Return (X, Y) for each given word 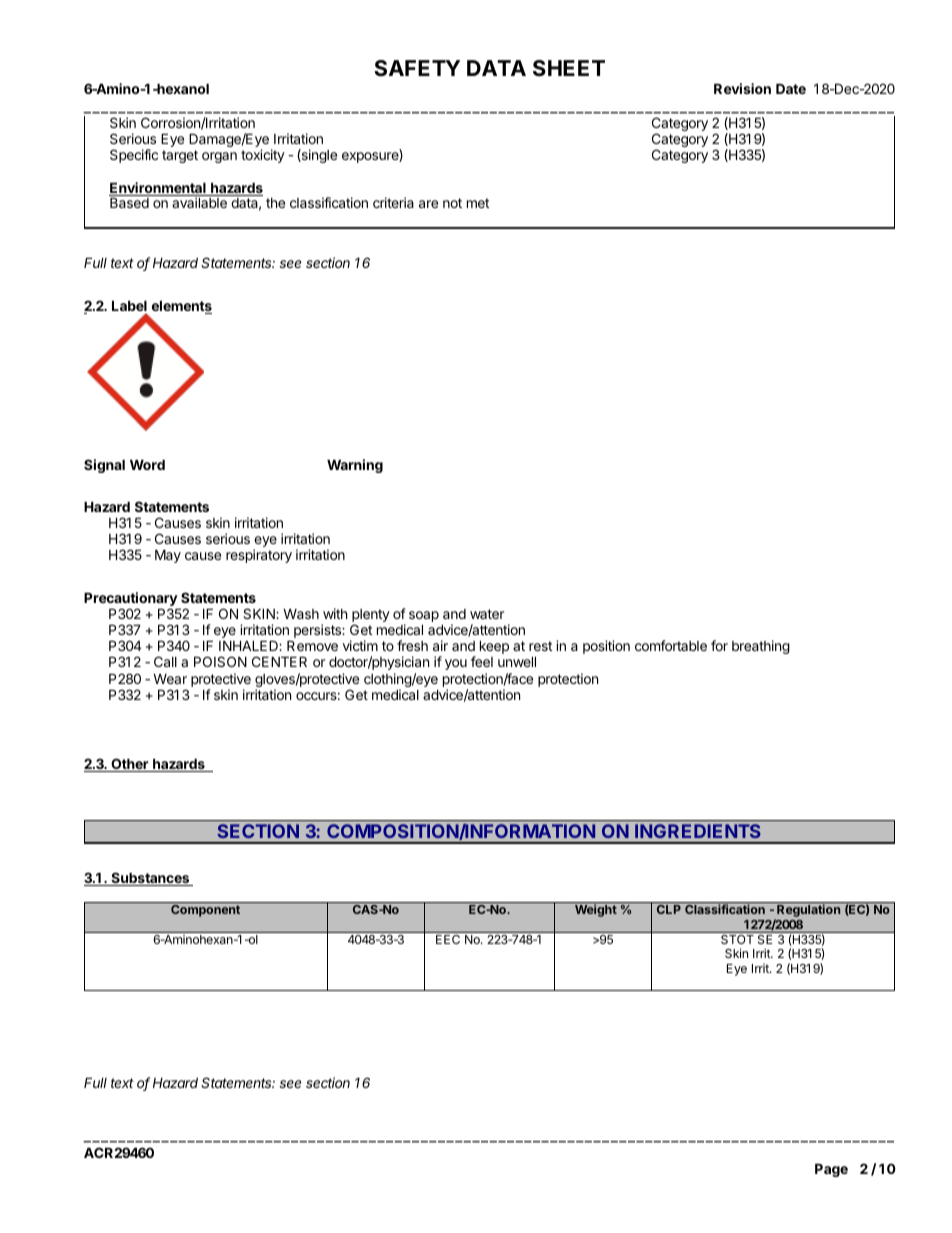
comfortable (671, 645)
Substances (150, 879)
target (180, 156)
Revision (742, 88)
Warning (355, 466)
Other (130, 765)
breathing (761, 647)
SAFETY (417, 68)
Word (147, 465)
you (456, 664)
